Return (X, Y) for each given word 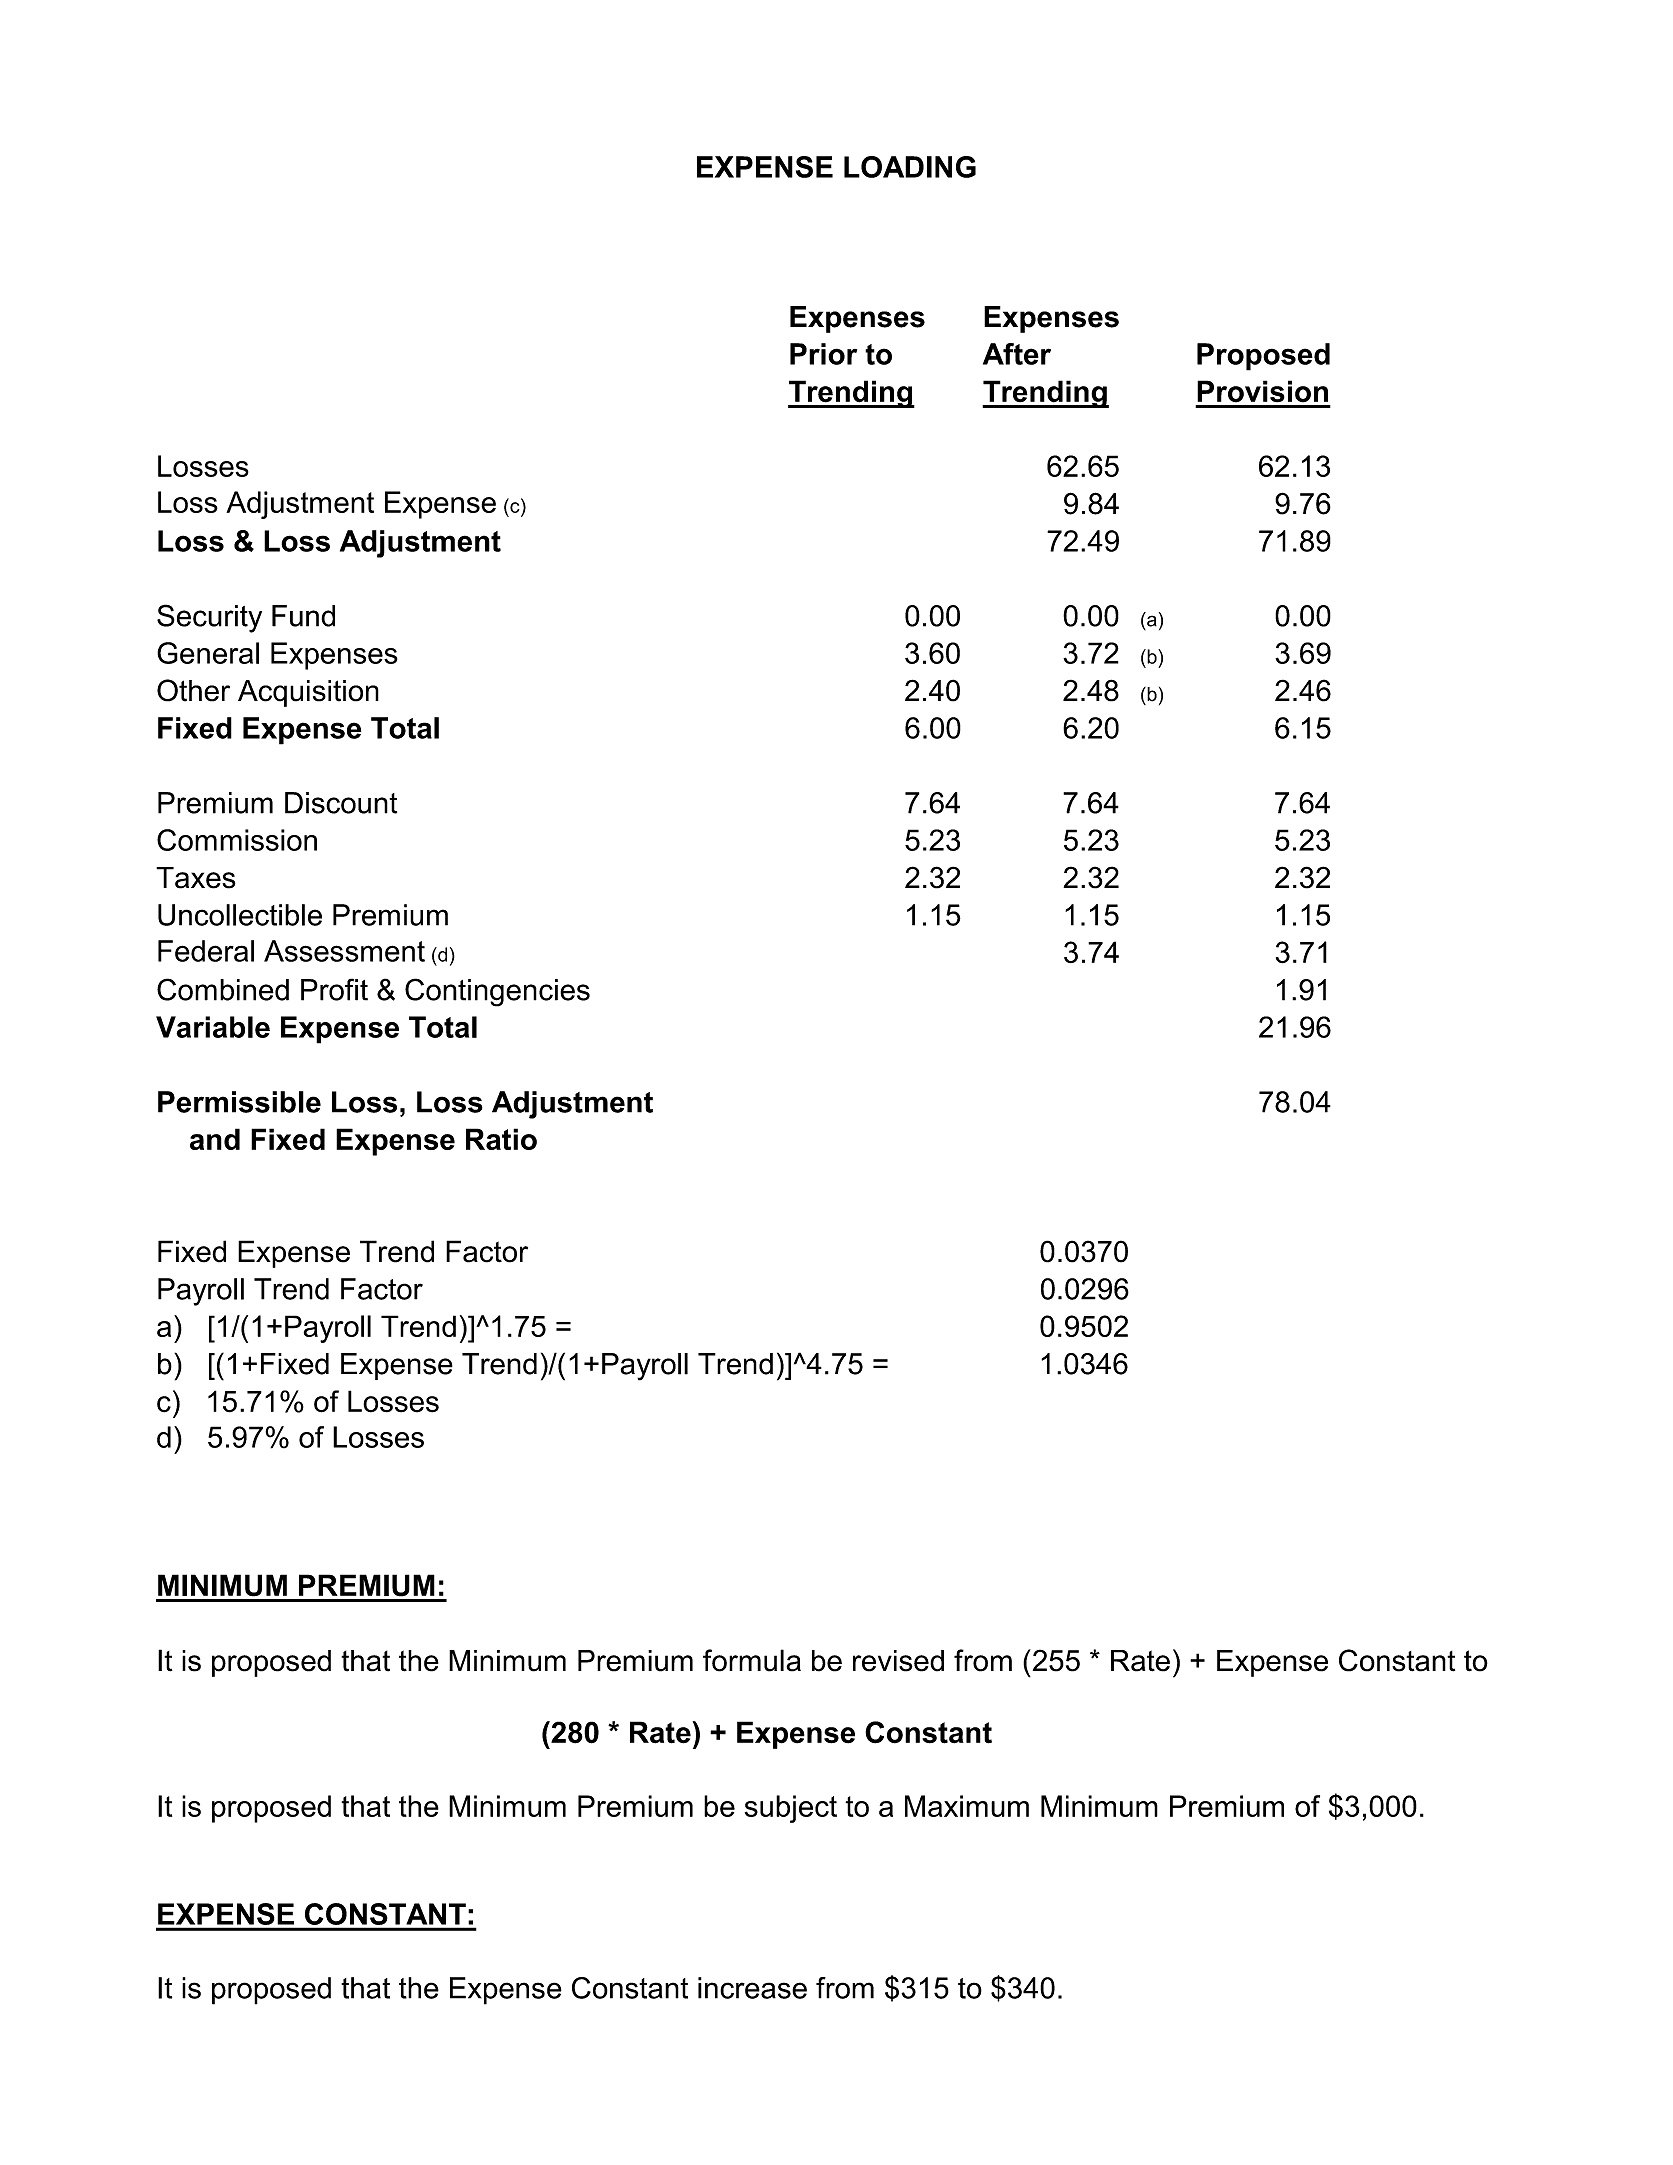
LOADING (910, 167)
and (215, 1139)
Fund (303, 616)
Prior (823, 354)
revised (898, 1661)
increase (752, 1988)
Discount (341, 803)
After (1017, 354)
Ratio (501, 1139)
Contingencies (497, 992)
